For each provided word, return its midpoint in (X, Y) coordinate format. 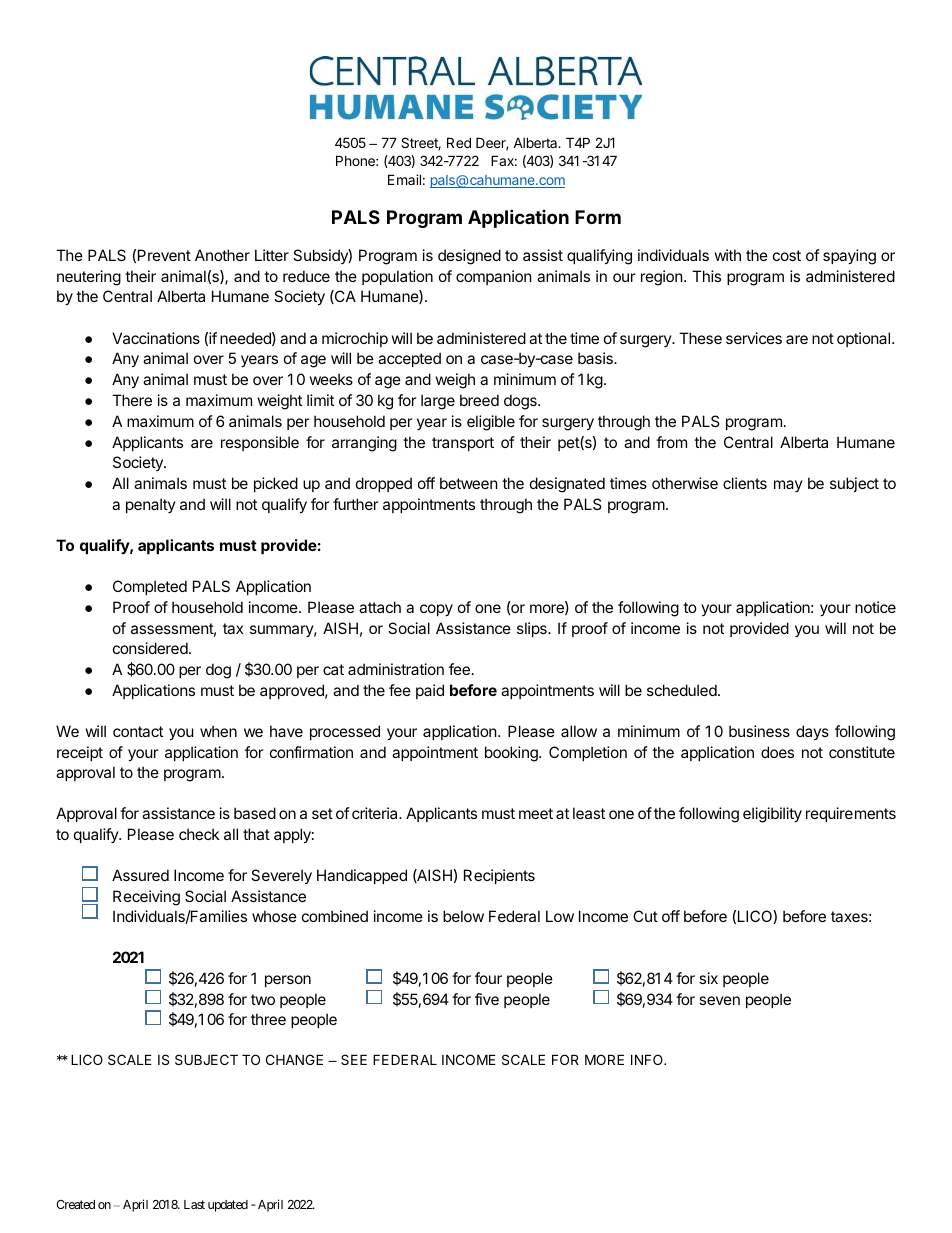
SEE (354, 1059)
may (788, 486)
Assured (140, 875)
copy (436, 610)
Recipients (499, 876)
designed (469, 257)
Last (194, 1204)
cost (787, 255)
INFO (648, 1059)
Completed (150, 587)
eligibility (772, 815)
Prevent (164, 255)
